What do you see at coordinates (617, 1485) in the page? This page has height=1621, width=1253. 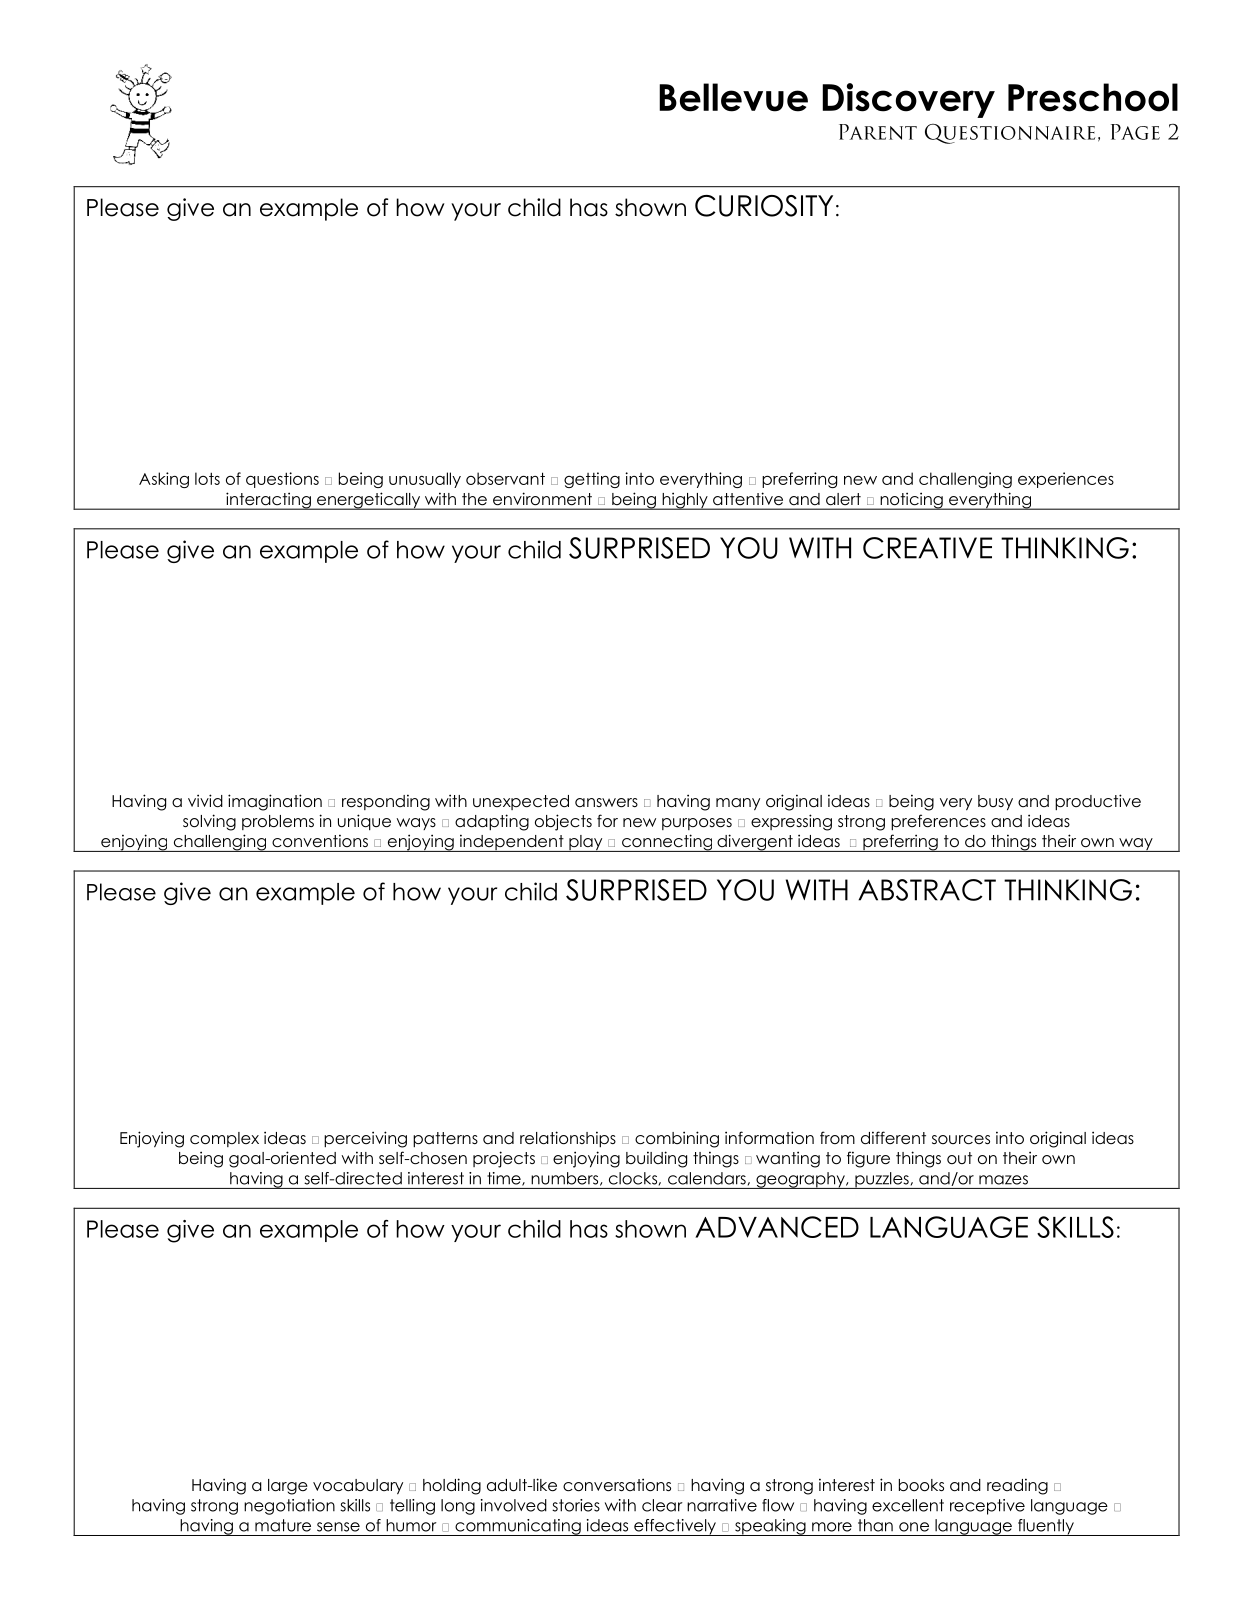 I see `conversations` at bounding box center [617, 1485].
